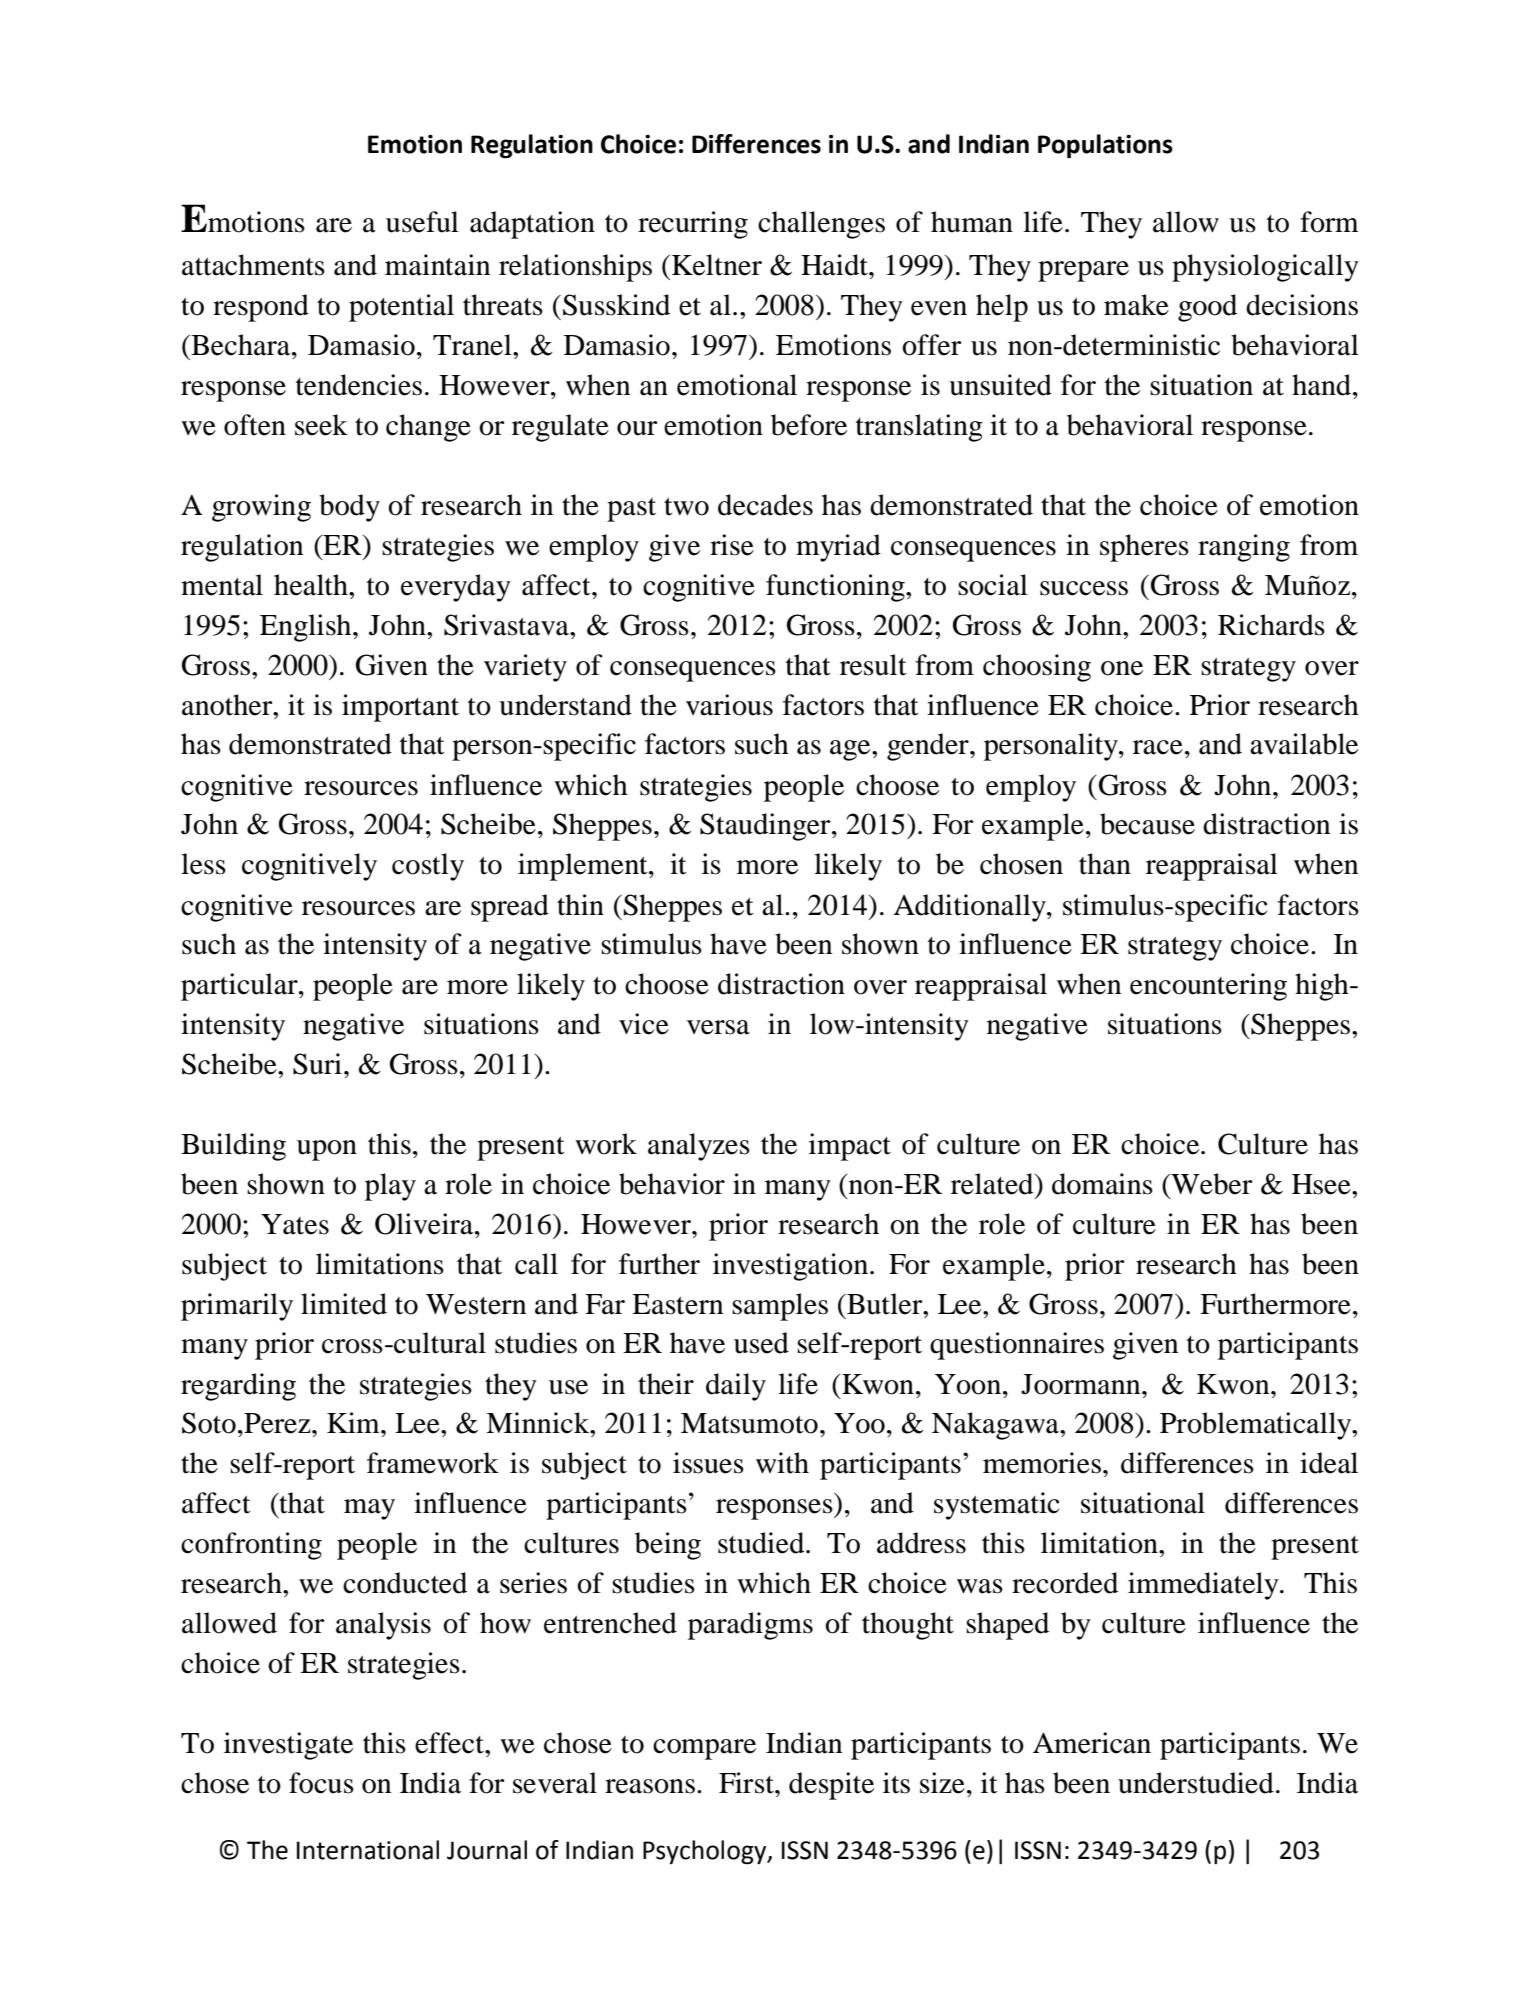 The image size is (1540, 1993). Describe the element at coordinates (765, 505) in the screenshot. I see `decades` at that location.
